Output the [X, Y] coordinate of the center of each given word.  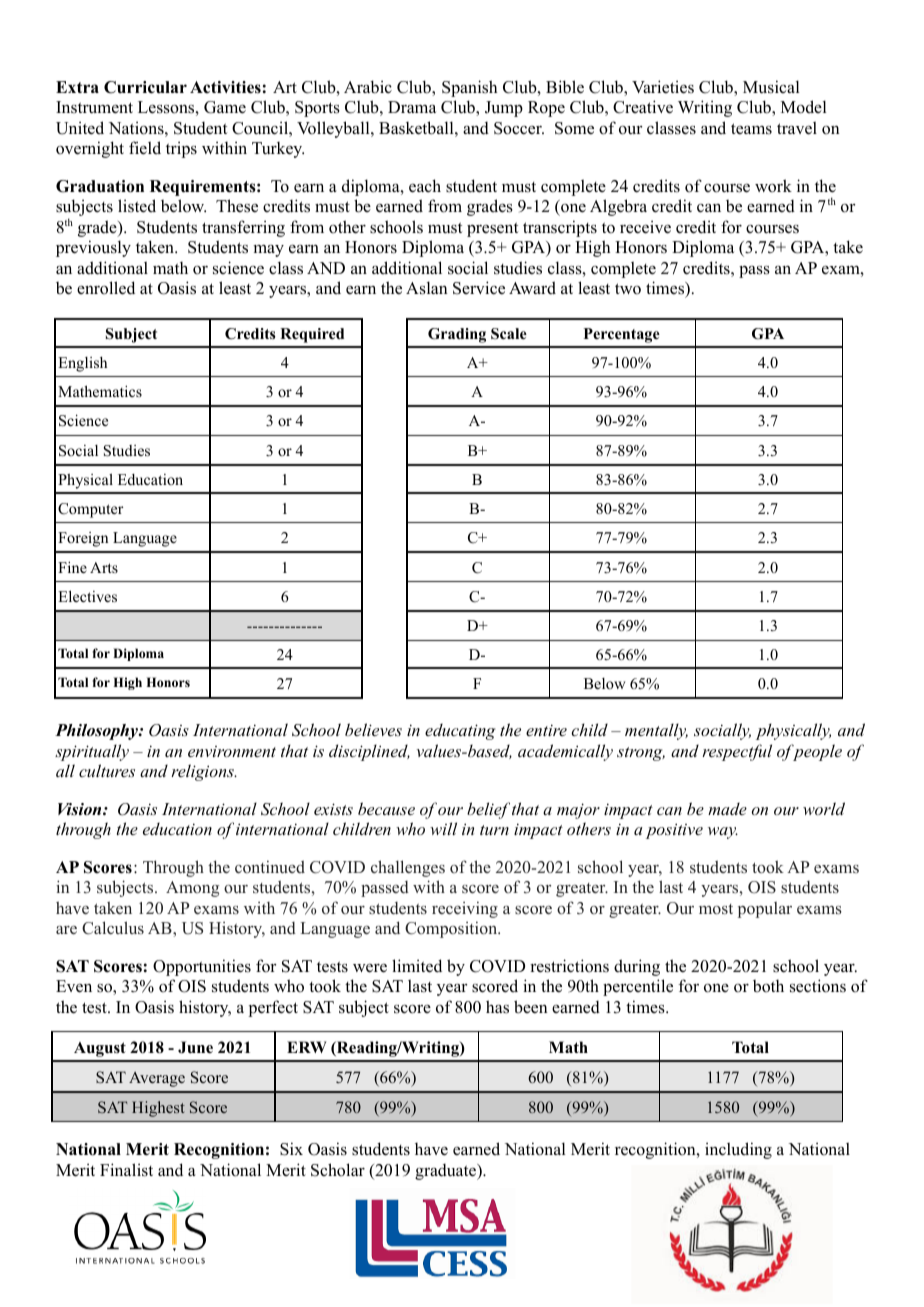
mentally [656, 731]
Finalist [126, 1170]
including [738, 1150]
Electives [87, 596]
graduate [446, 1171]
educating [460, 731]
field [145, 148]
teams [751, 129]
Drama [412, 107]
